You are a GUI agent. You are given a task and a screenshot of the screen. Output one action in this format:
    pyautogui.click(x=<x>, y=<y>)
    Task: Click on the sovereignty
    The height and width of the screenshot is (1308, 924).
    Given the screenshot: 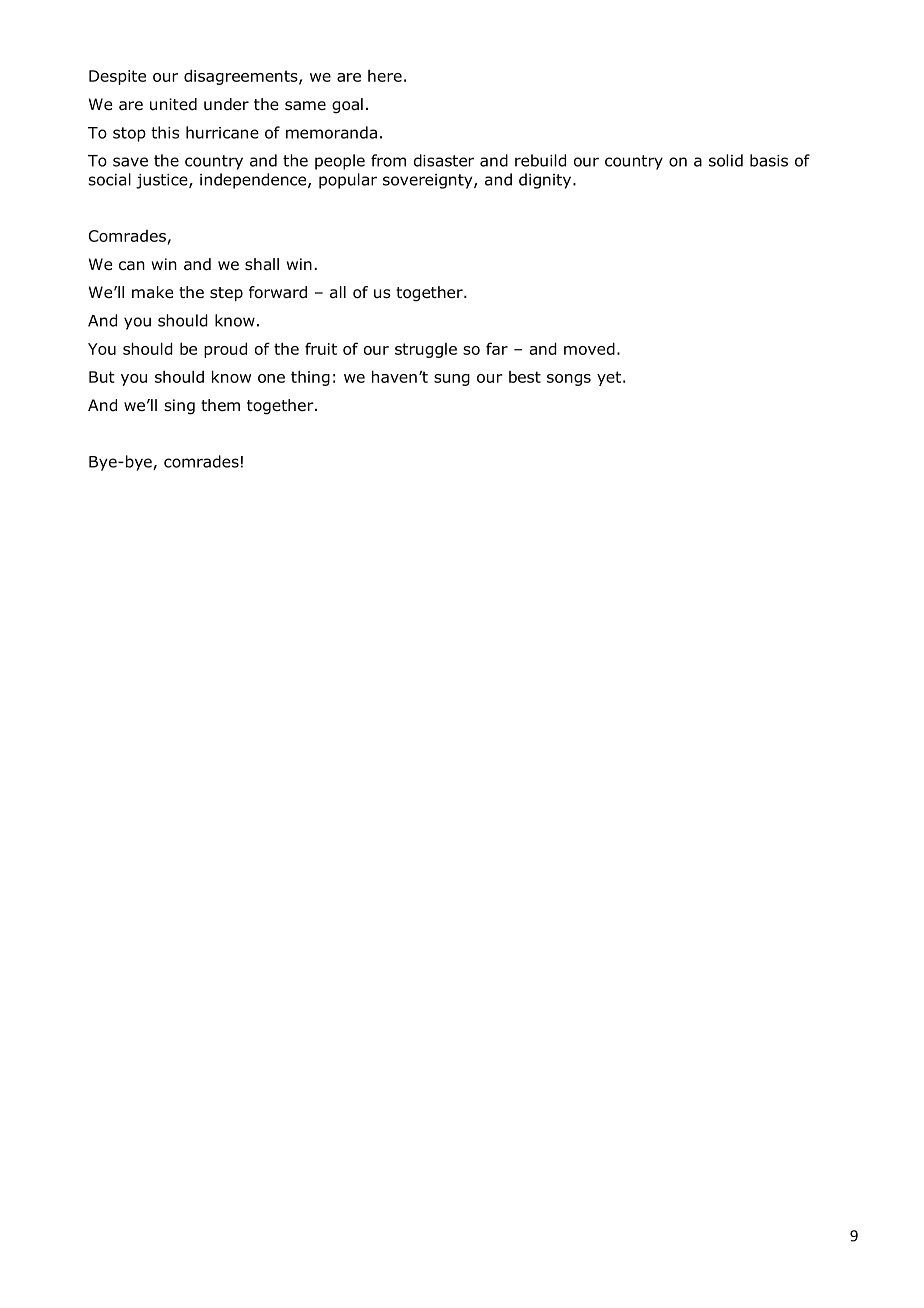 What is the action you would take?
    pyautogui.click(x=429, y=181)
